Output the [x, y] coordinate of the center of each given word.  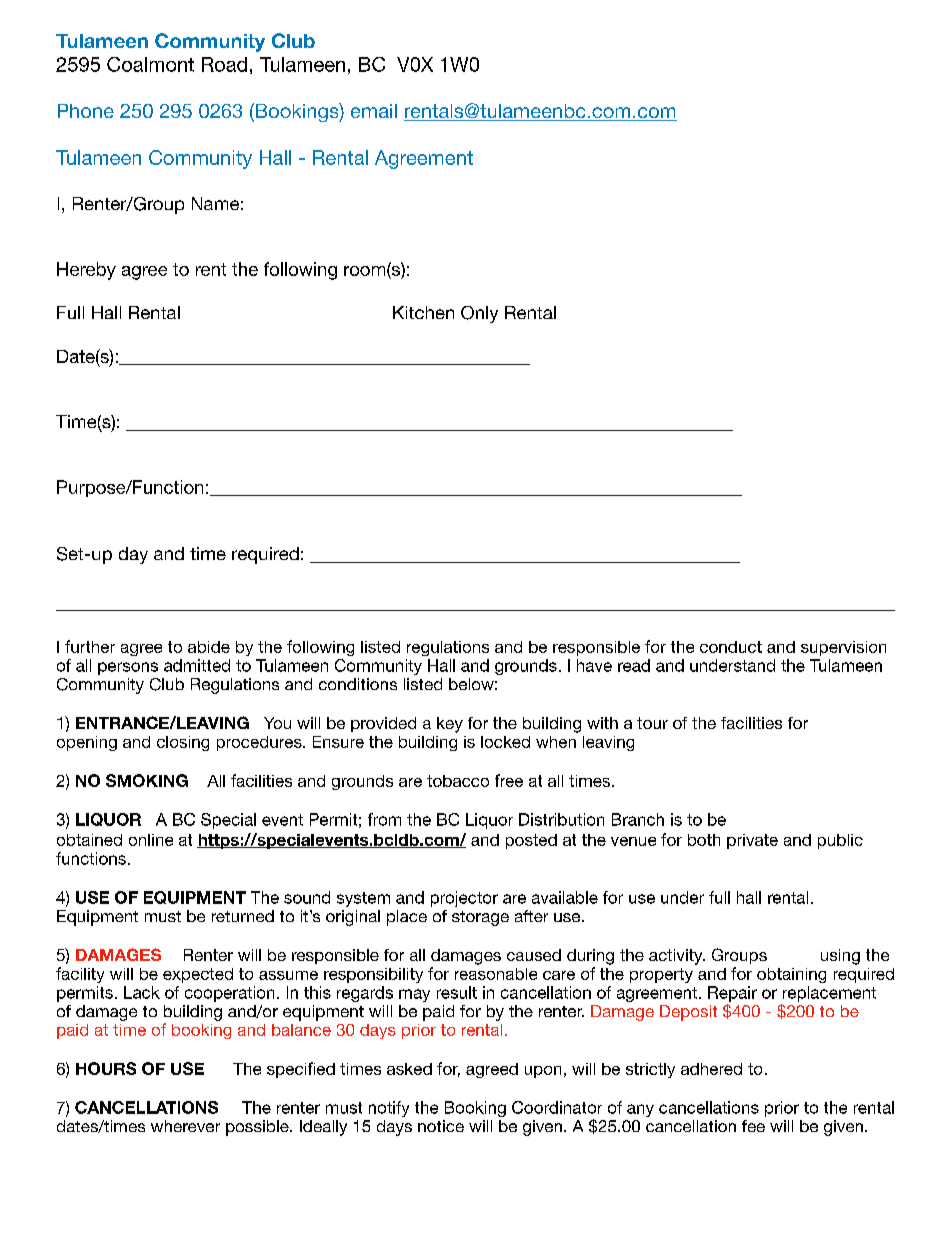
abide [209, 647]
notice [441, 1126]
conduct [731, 647]
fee [753, 1126]
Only [479, 314]
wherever [185, 1126]
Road [224, 64]
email [374, 111]
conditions [358, 684]
